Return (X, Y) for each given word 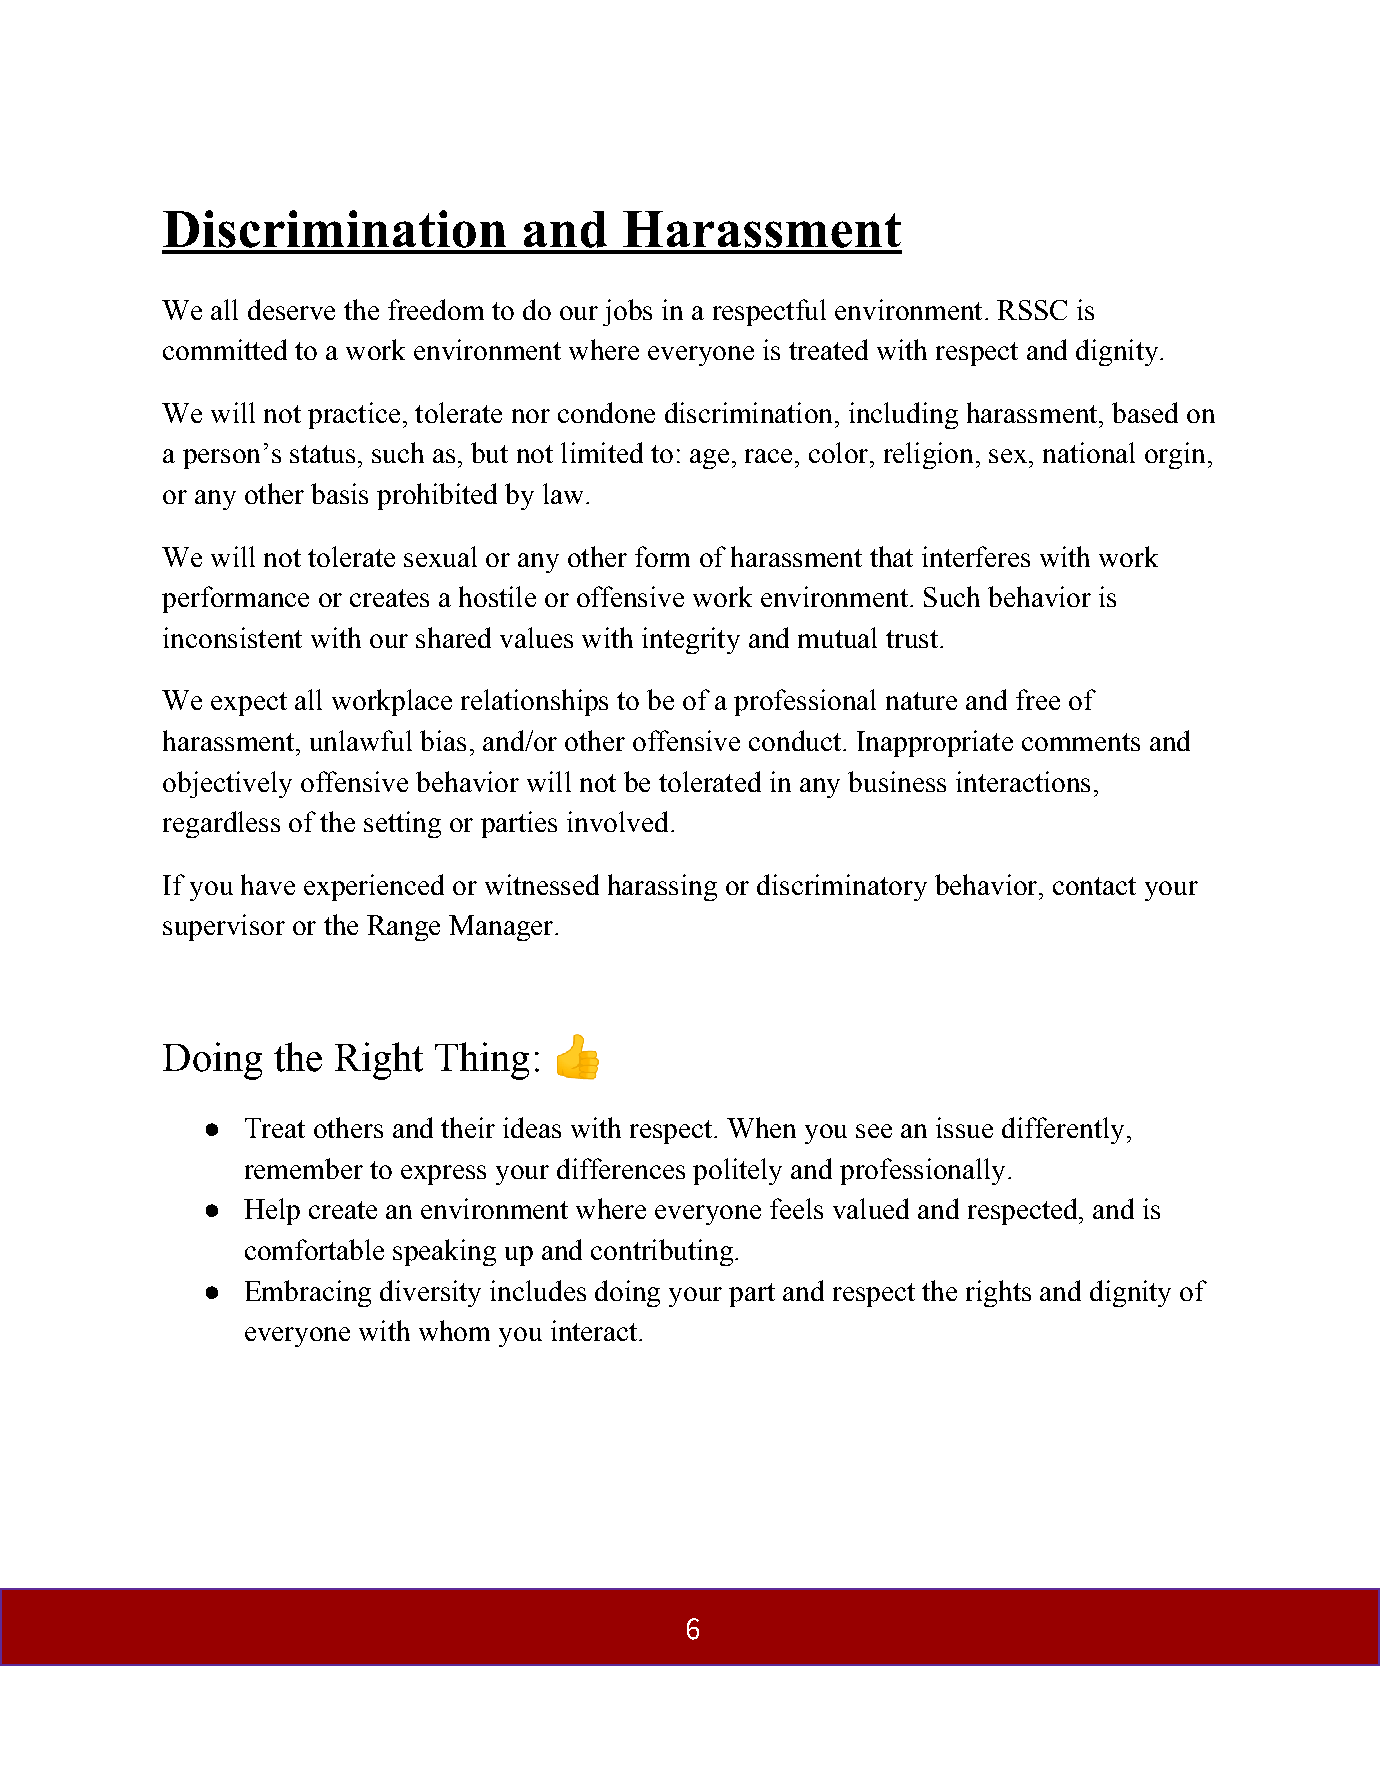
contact (1094, 886)
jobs (627, 312)
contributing (662, 1252)
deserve (291, 309)
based (1145, 412)
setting (402, 824)
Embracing (308, 1293)
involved (617, 821)
